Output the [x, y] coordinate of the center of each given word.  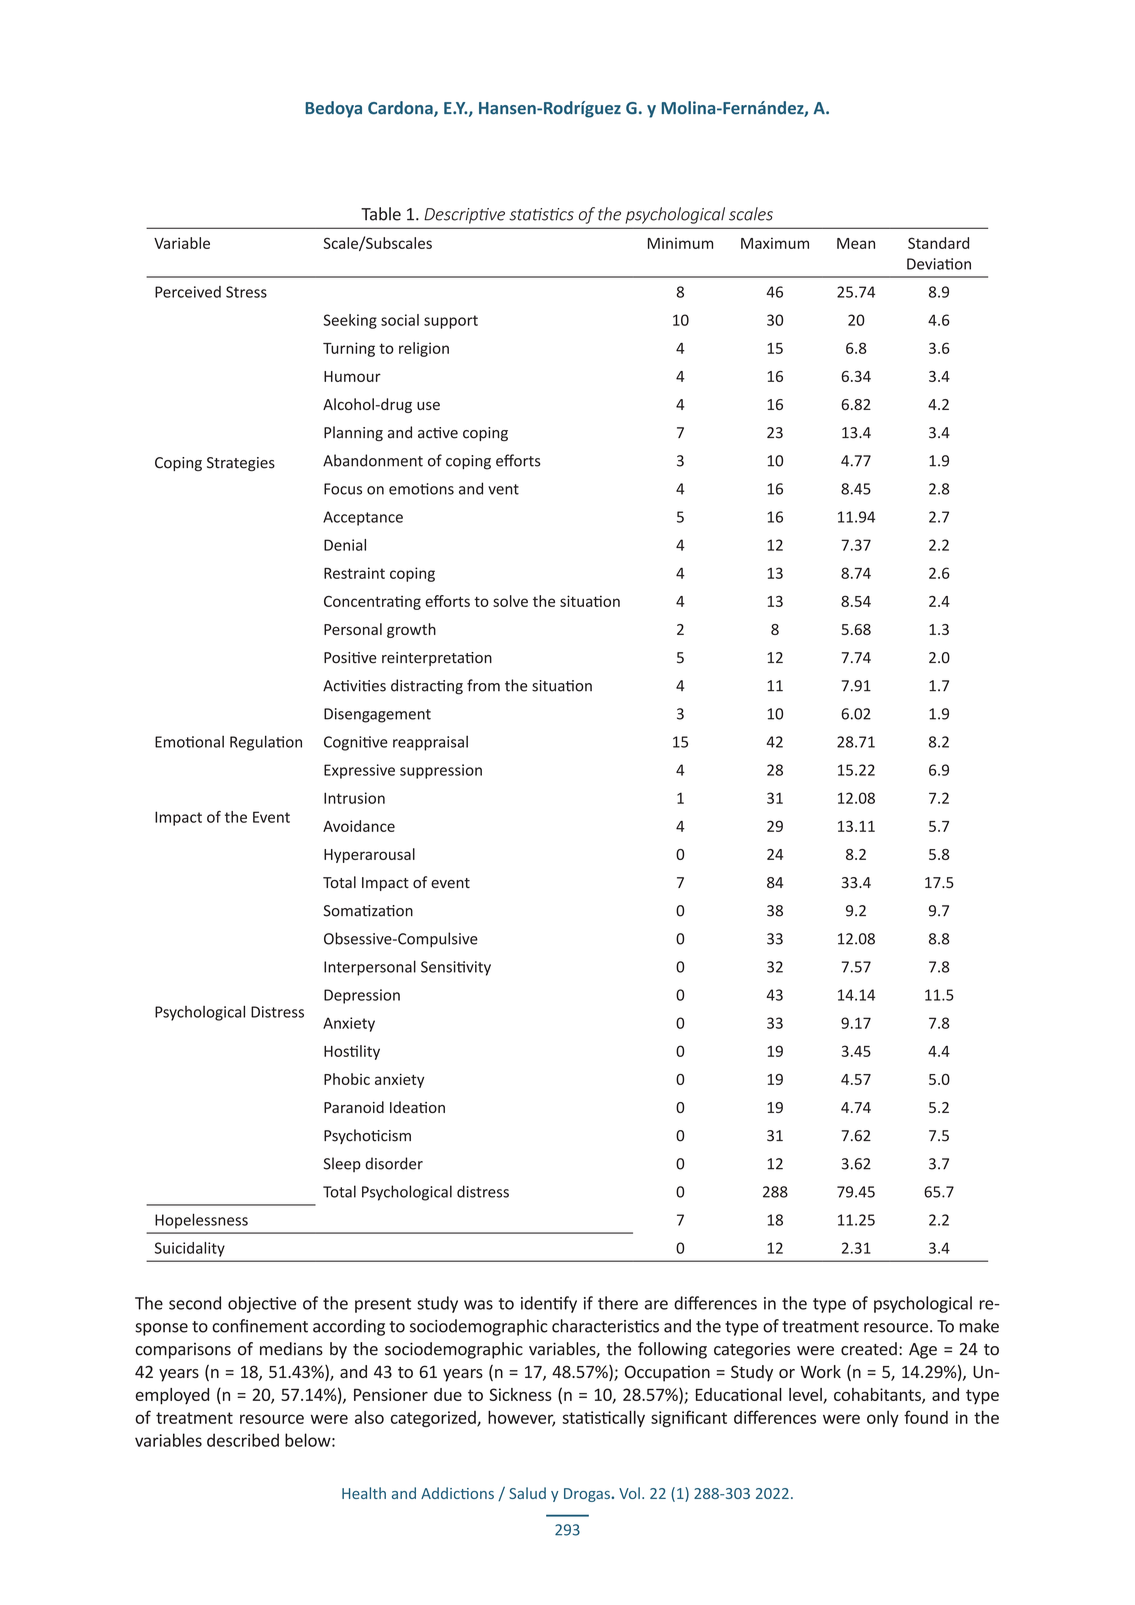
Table [381, 214]
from [483, 685]
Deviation [939, 264]
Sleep [342, 1164]
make [979, 1326]
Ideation [417, 1107]
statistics [541, 214]
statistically [603, 1418]
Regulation [266, 743]
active [438, 433]
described [243, 1440]
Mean [856, 243]
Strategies [241, 464]
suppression [441, 771]
